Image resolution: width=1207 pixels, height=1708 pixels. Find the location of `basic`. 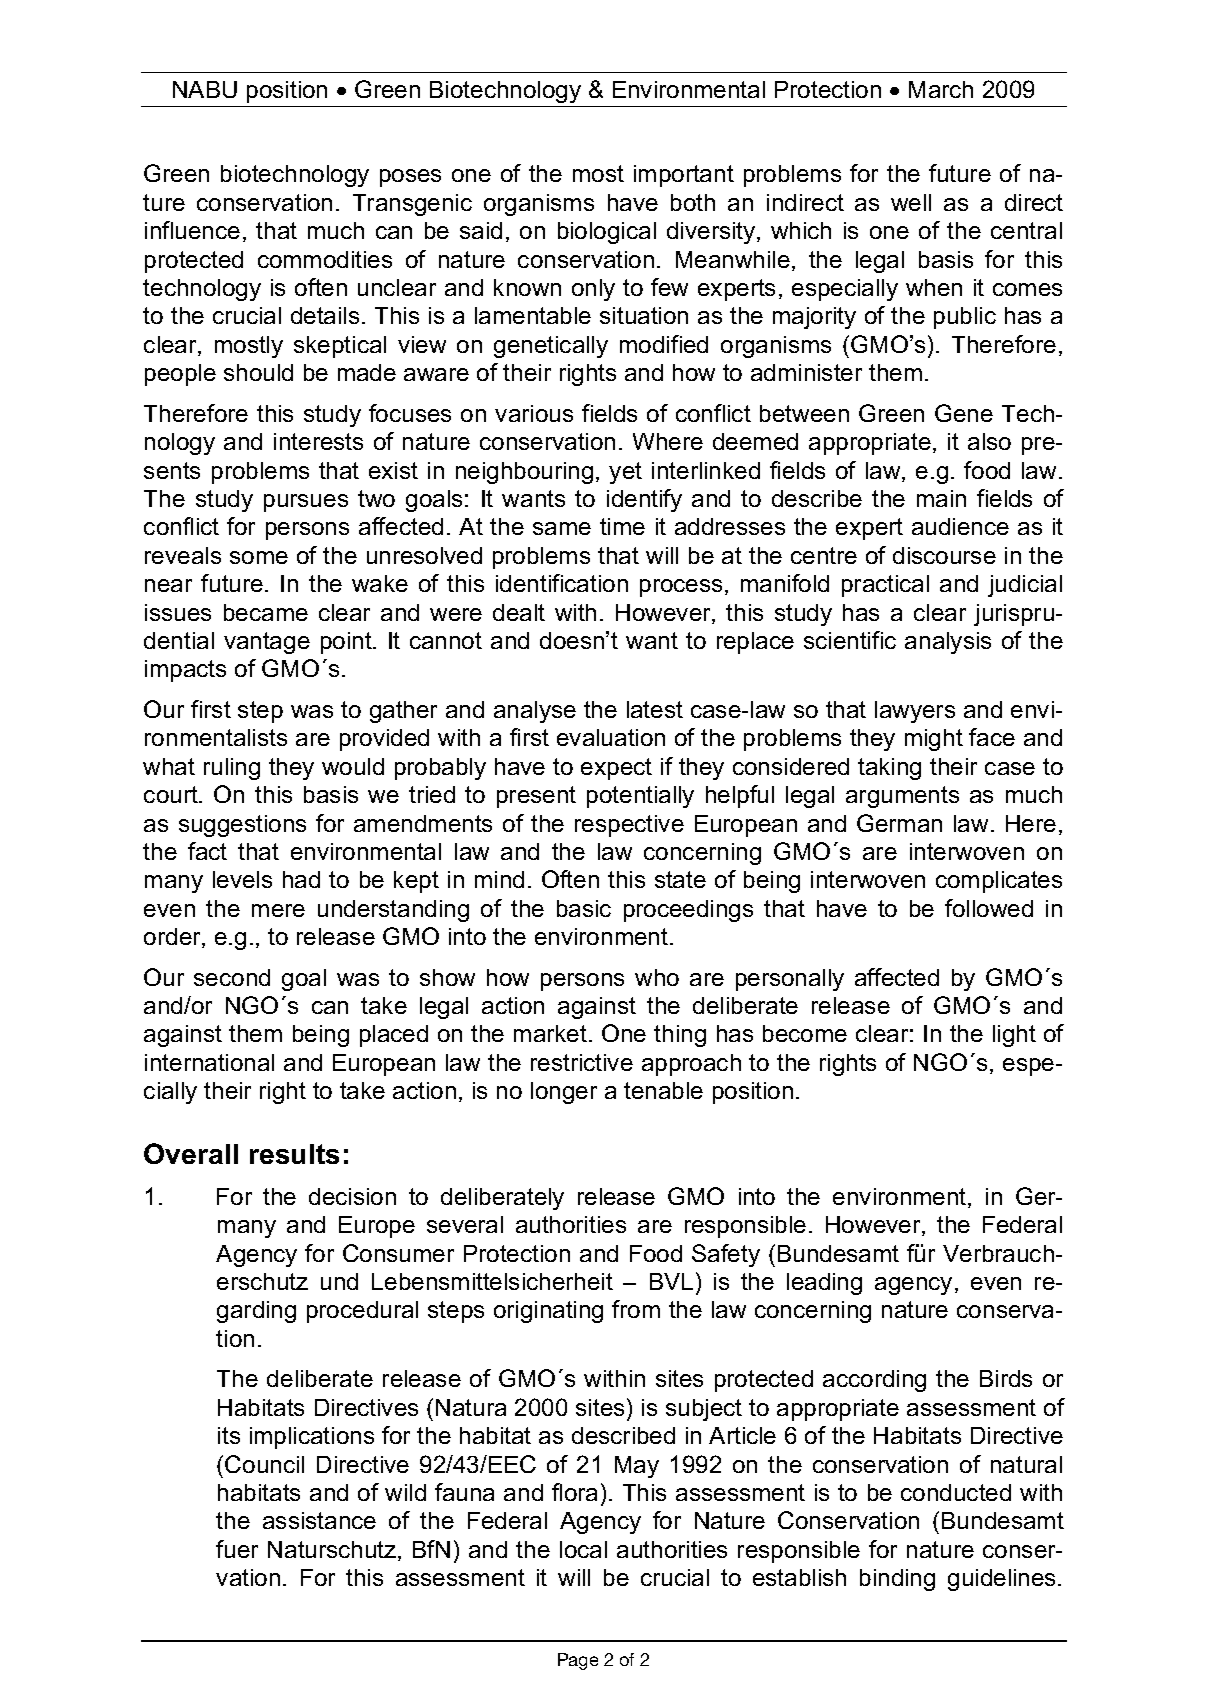

basic is located at coordinates (584, 908).
